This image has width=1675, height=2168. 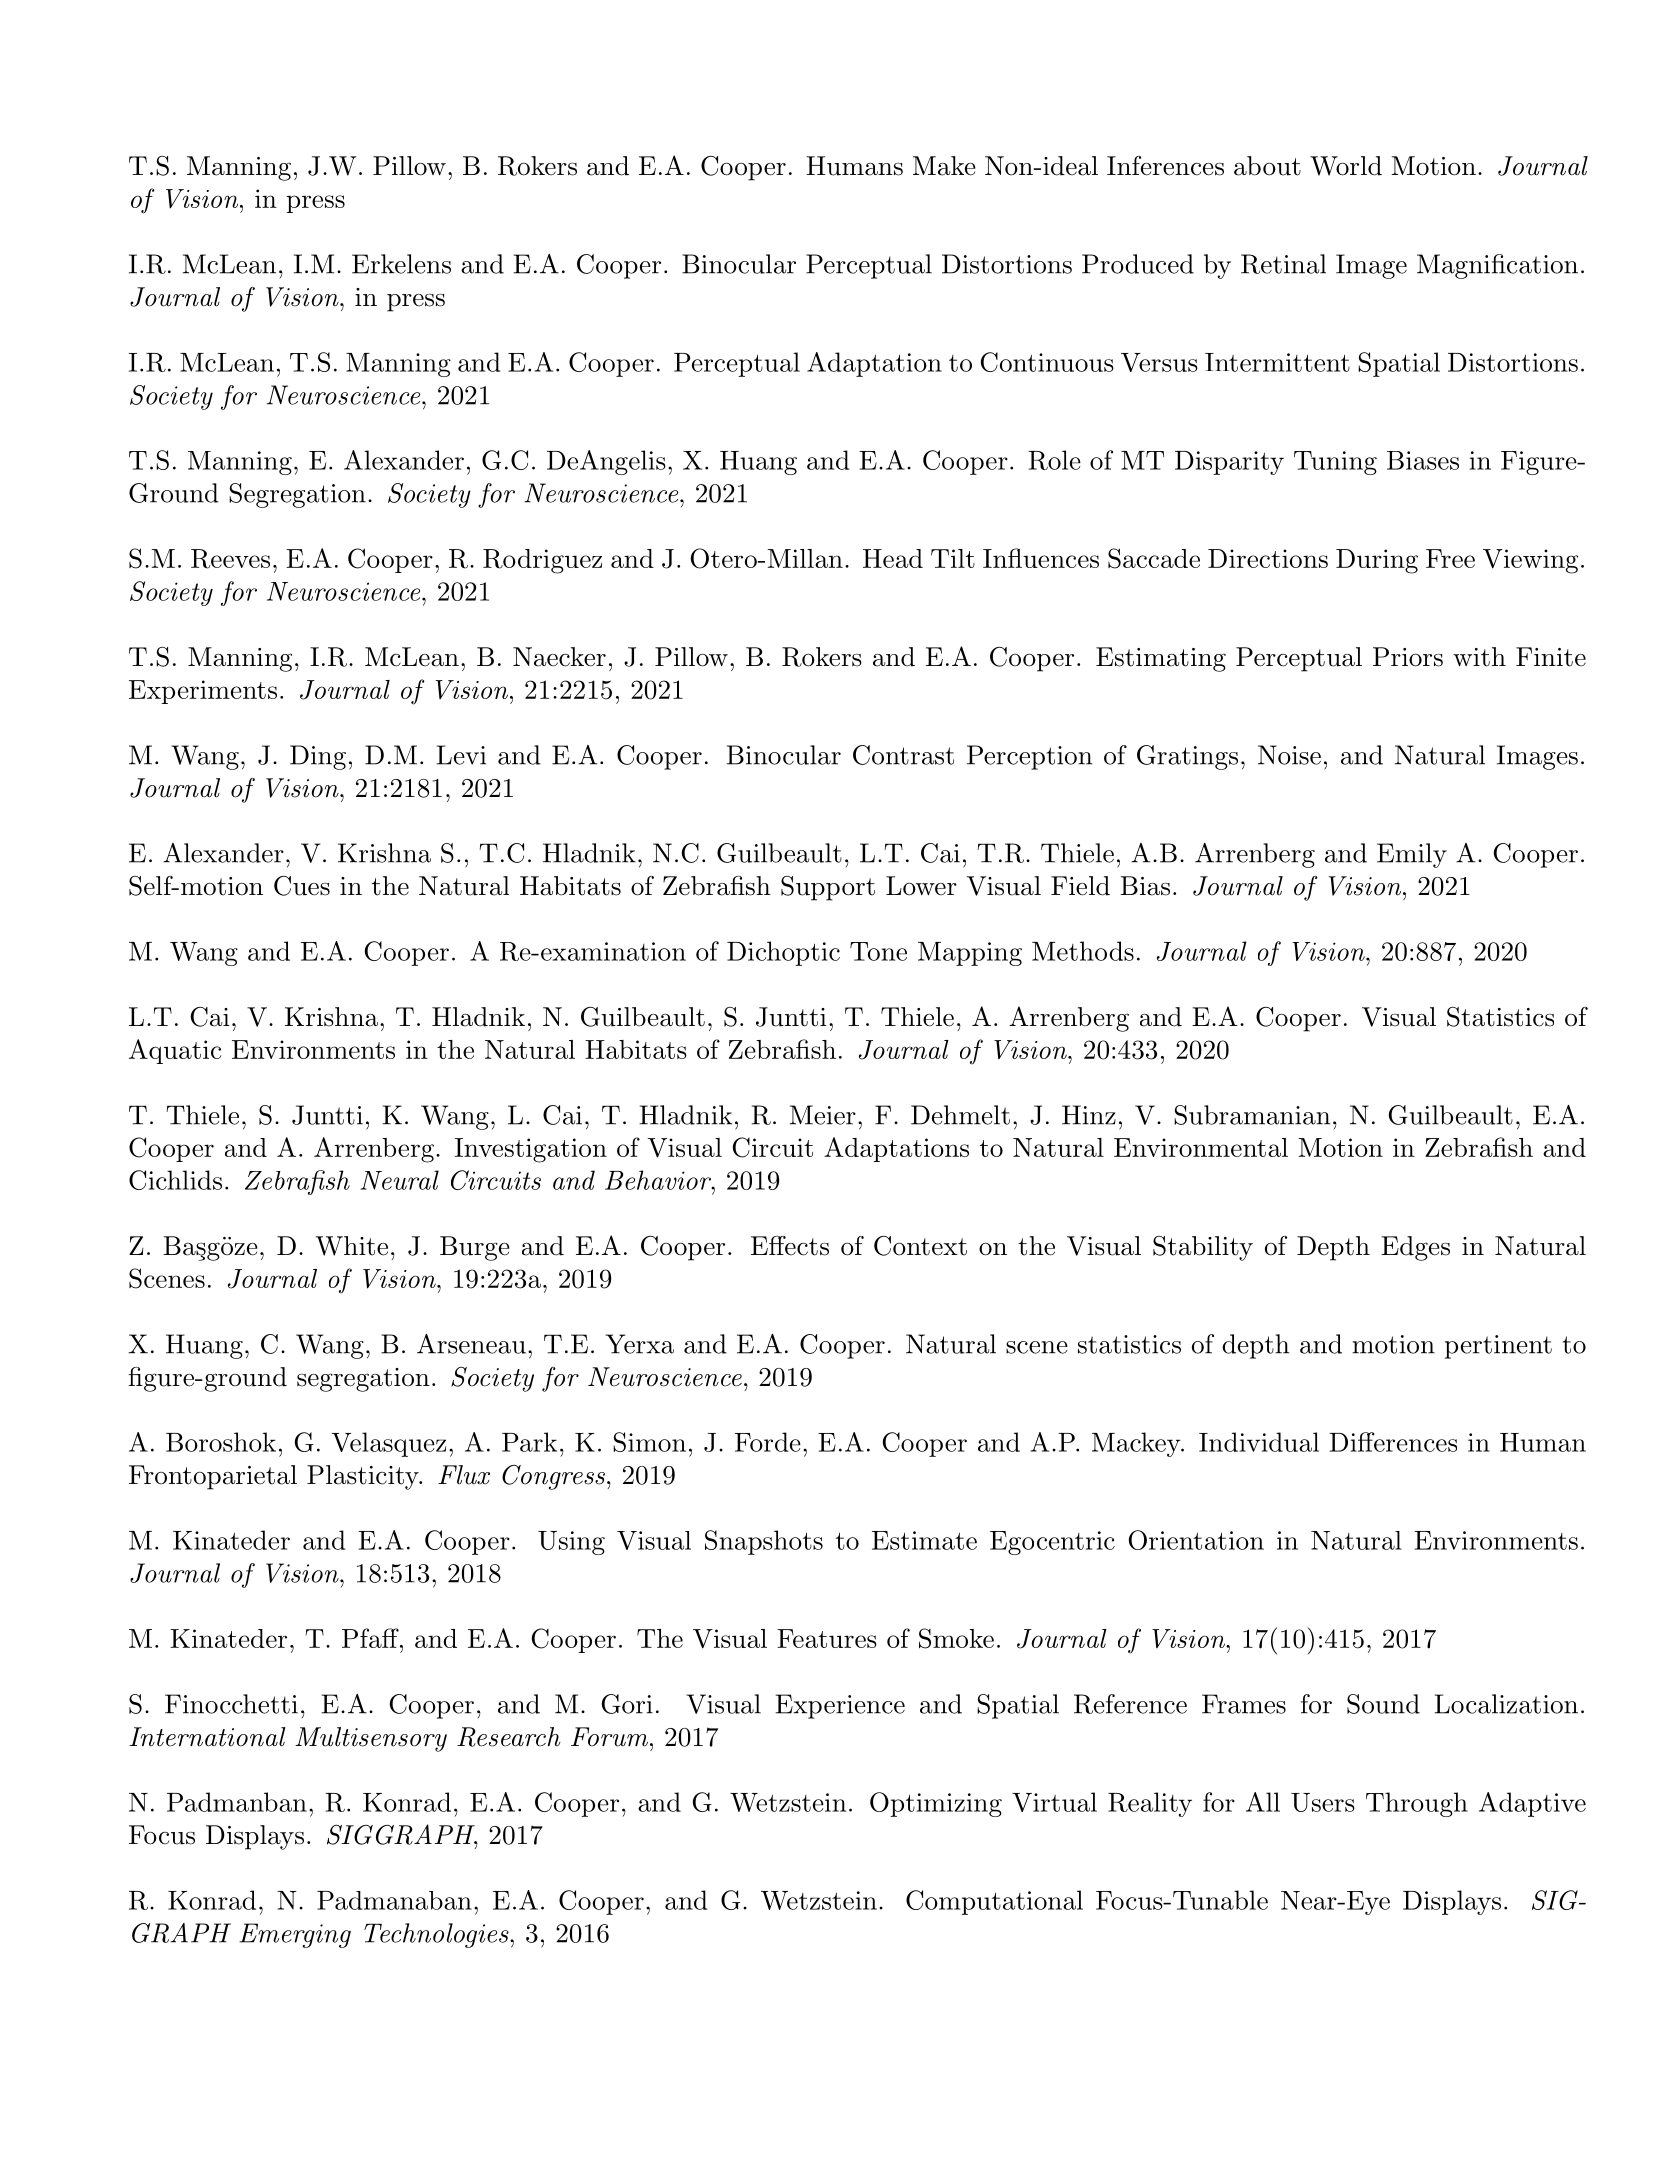 I want to click on Make, so click(x=944, y=166).
